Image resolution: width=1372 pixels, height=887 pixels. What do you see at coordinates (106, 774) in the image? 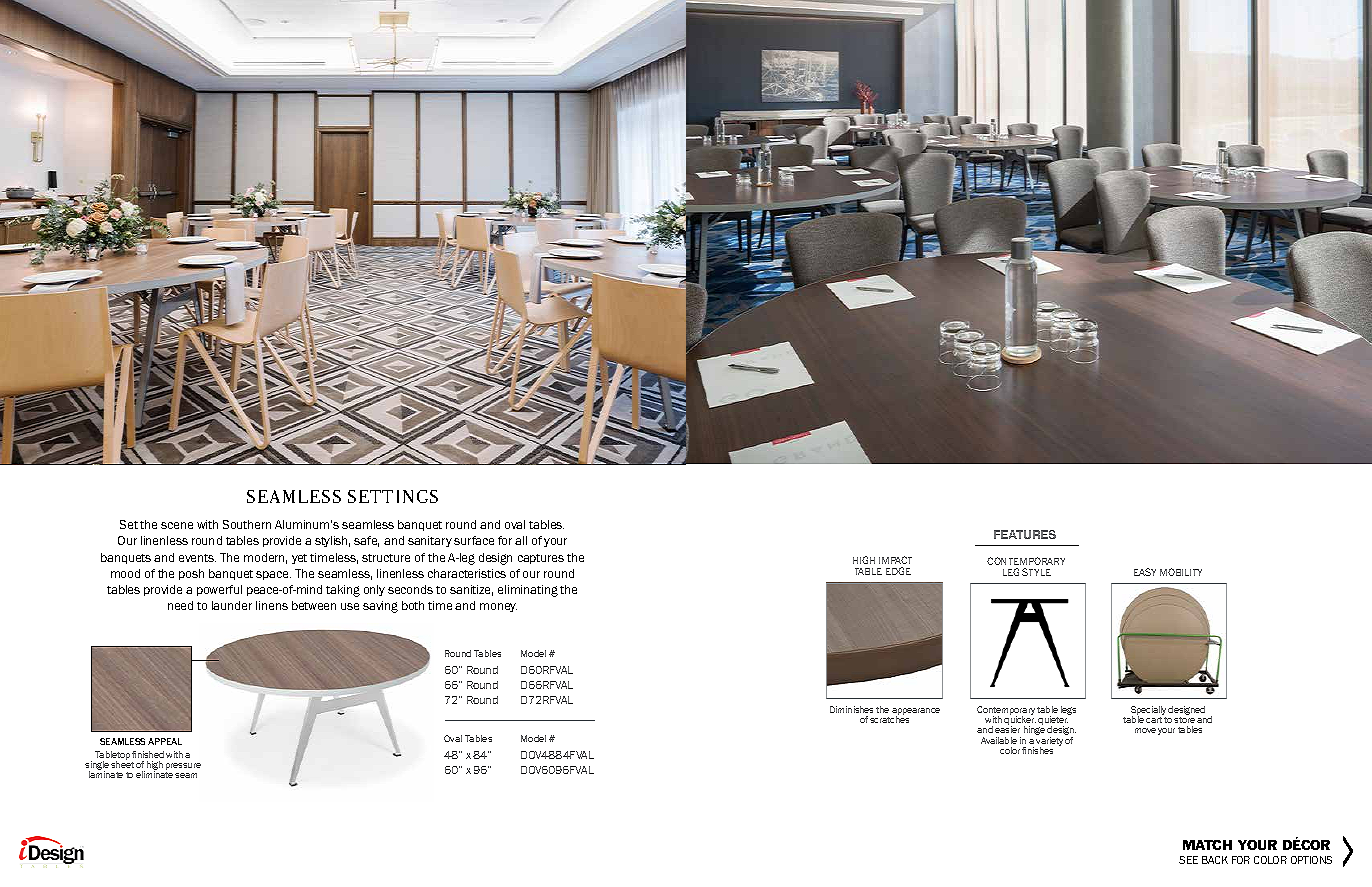
I see `laminate` at bounding box center [106, 774].
